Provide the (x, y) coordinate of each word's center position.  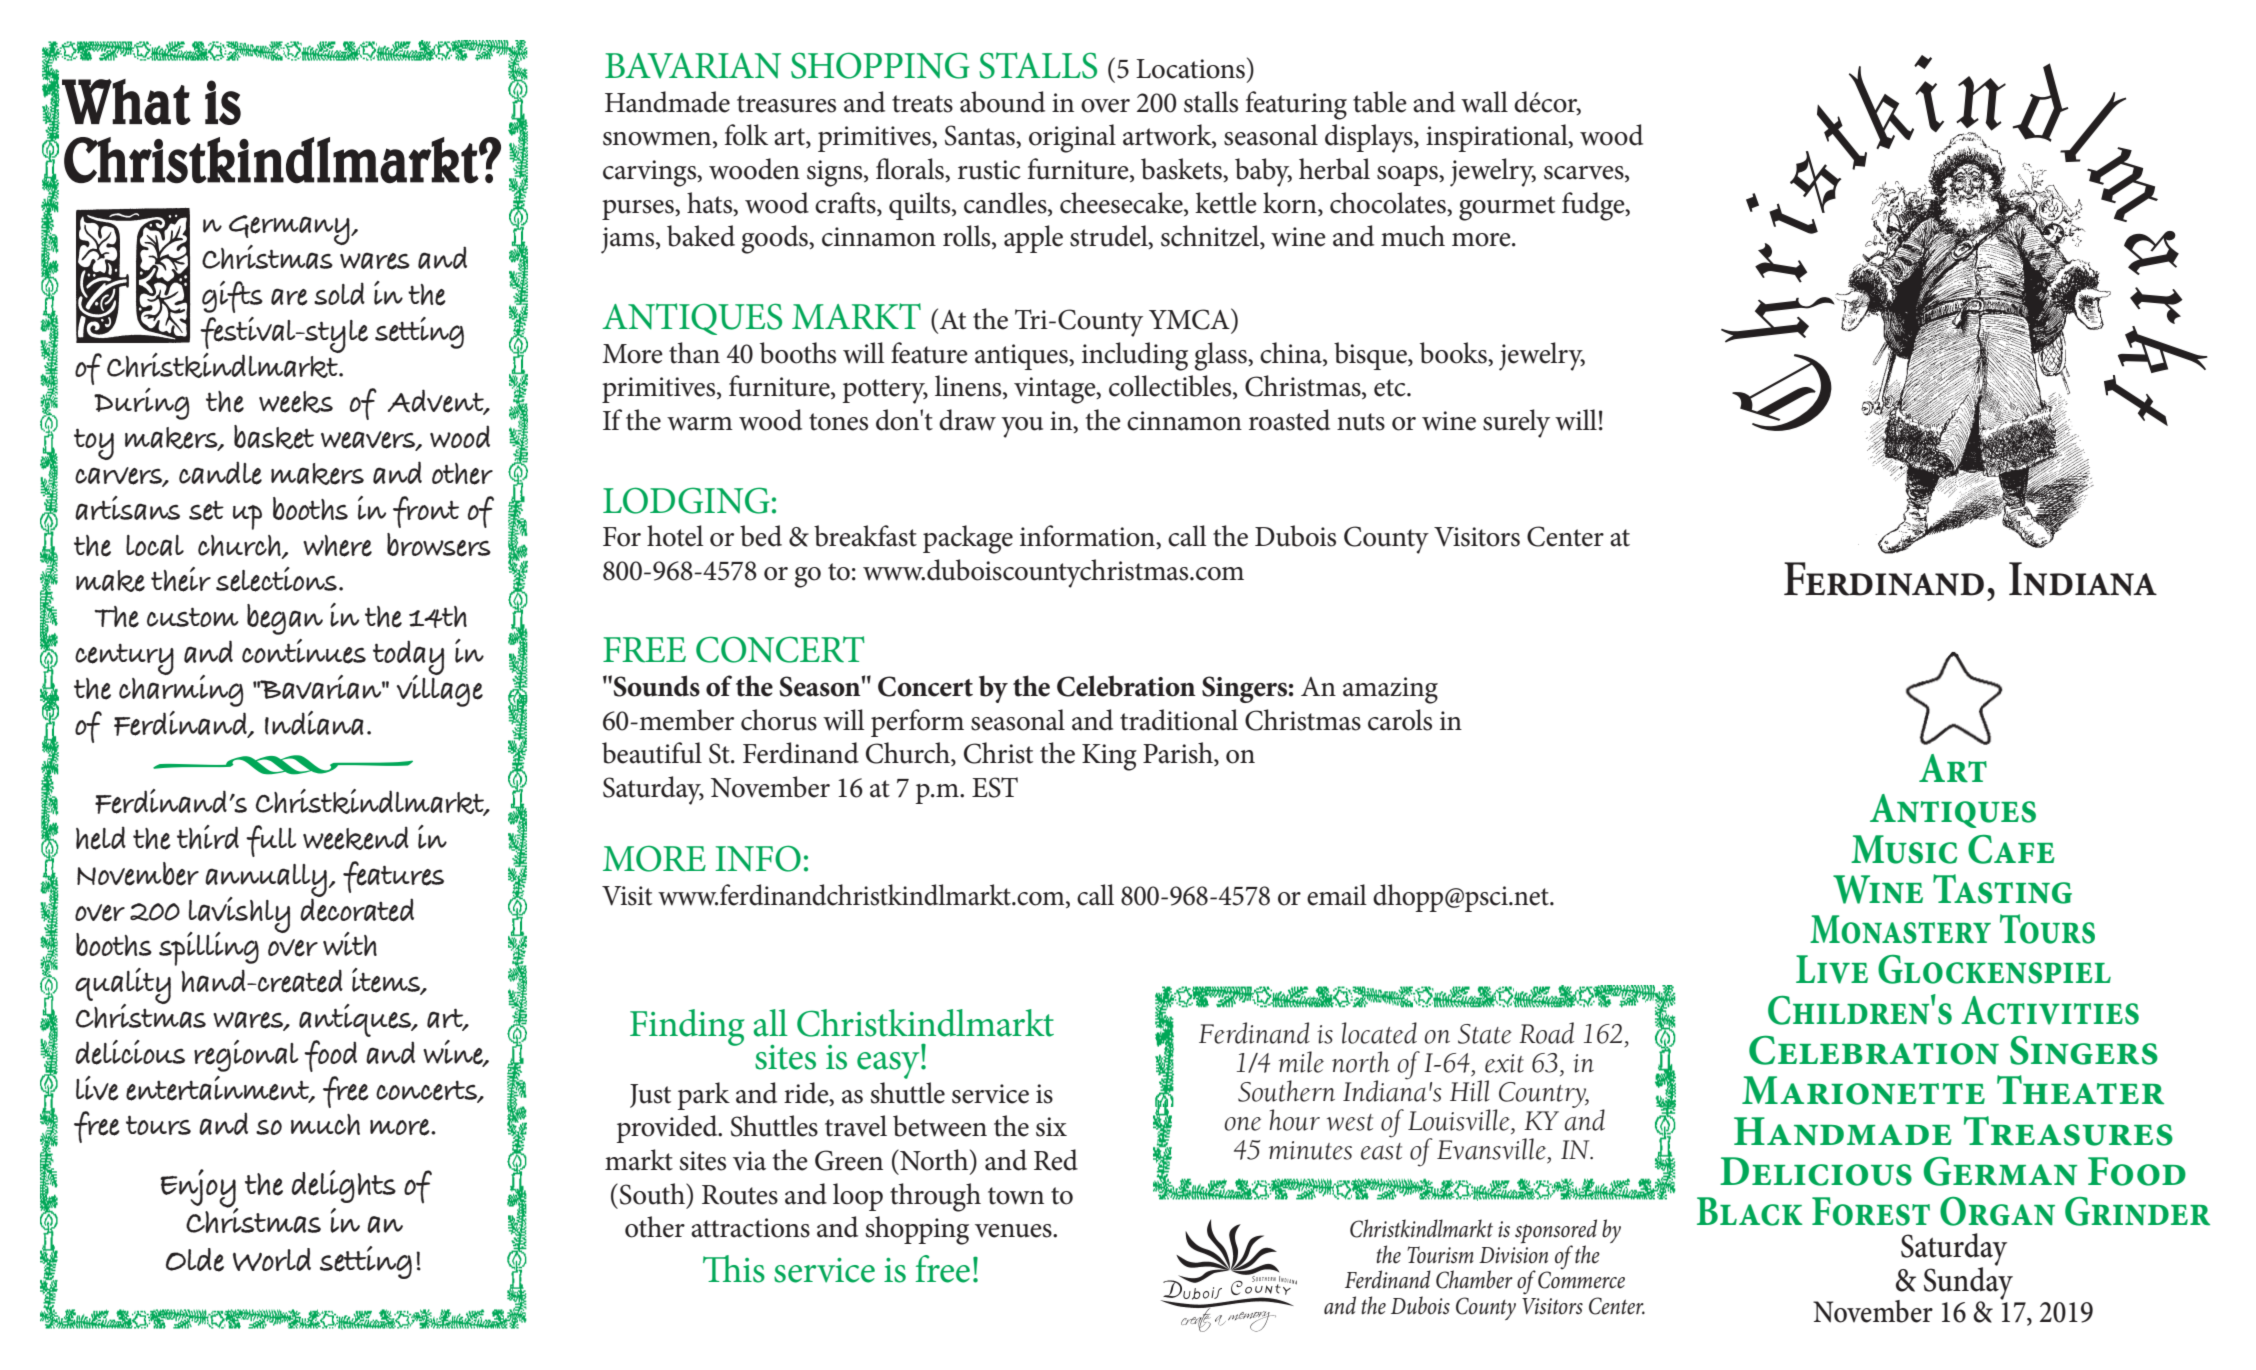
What (126, 102)
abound (1002, 102)
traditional (1179, 720)
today (408, 659)
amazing (1390, 690)
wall (1484, 102)
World (272, 1259)
